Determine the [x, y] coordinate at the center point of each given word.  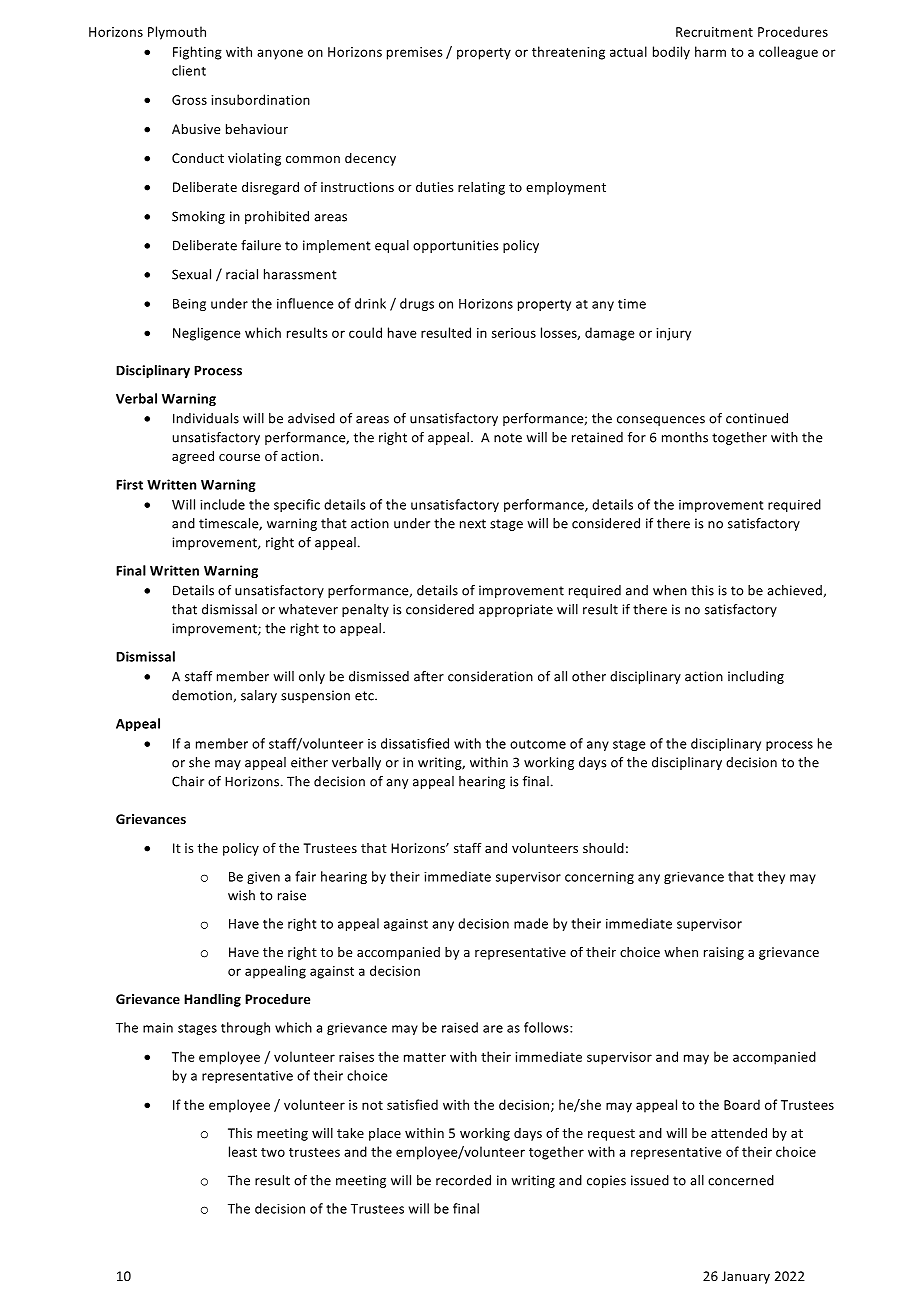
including [756, 677]
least [243, 1151]
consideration [490, 676]
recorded [463, 1180]
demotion [202, 695]
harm [710, 51]
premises [415, 53]
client [189, 70]
